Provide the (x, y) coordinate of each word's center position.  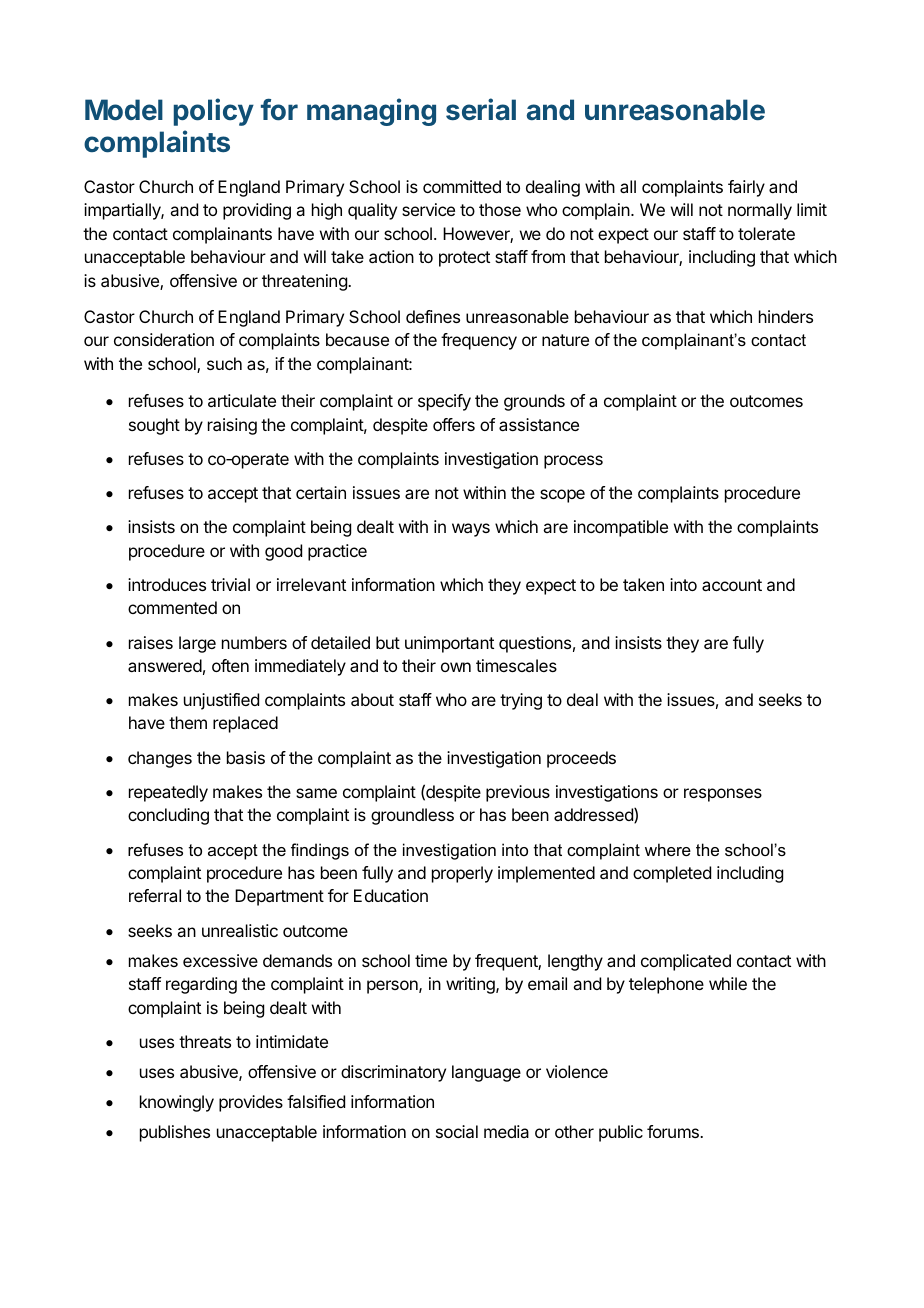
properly (462, 874)
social (457, 1131)
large (197, 644)
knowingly (177, 1103)
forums (674, 1131)
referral (155, 895)
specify (444, 402)
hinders (786, 316)
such (224, 363)
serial (481, 109)
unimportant (449, 644)
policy (214, 112)
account (732, 585)
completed (672, 874)
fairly (746, 188)
